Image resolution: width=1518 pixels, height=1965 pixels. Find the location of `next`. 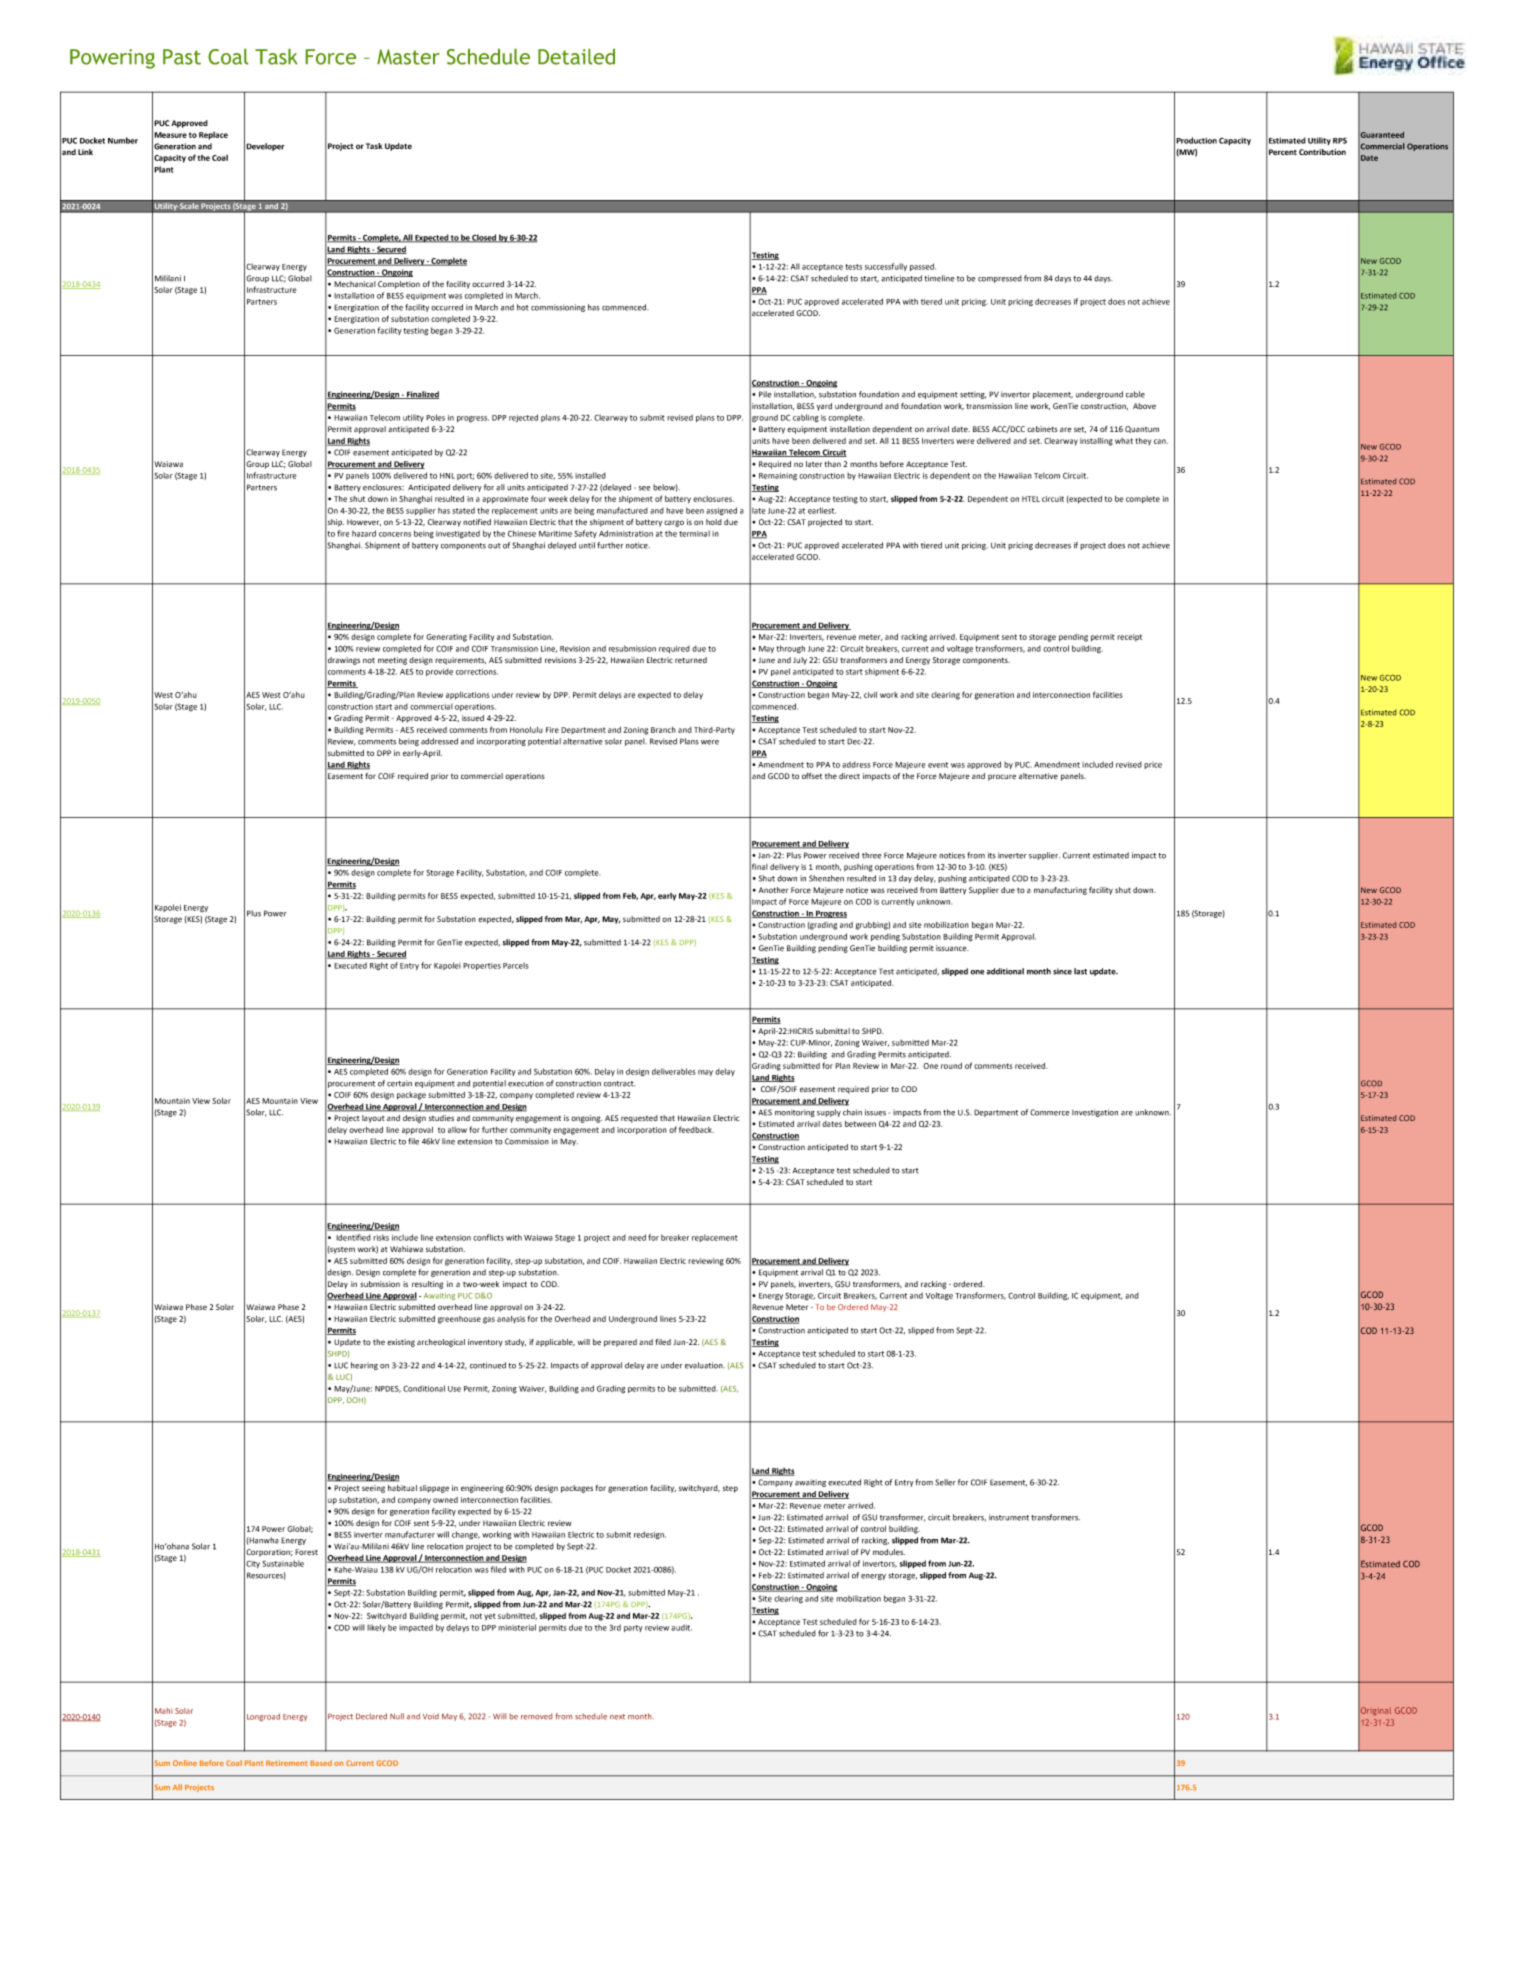

next is located at coordinates (617, 1717).
